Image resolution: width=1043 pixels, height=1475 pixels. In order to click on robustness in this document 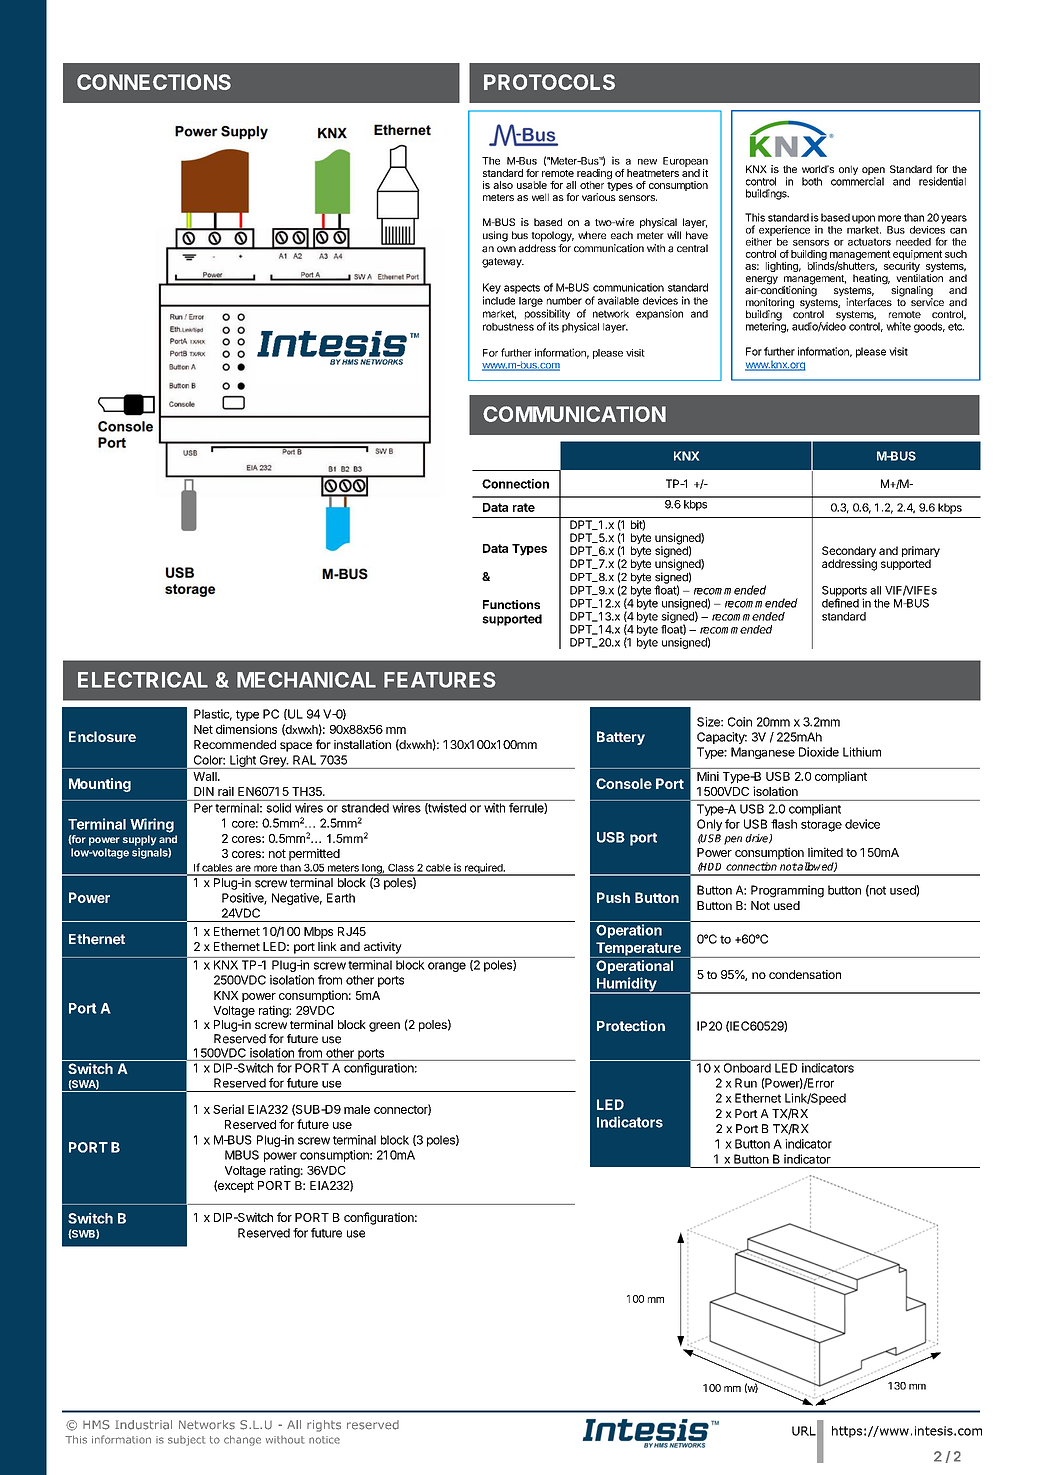, I will do `click(508, 327)`.
